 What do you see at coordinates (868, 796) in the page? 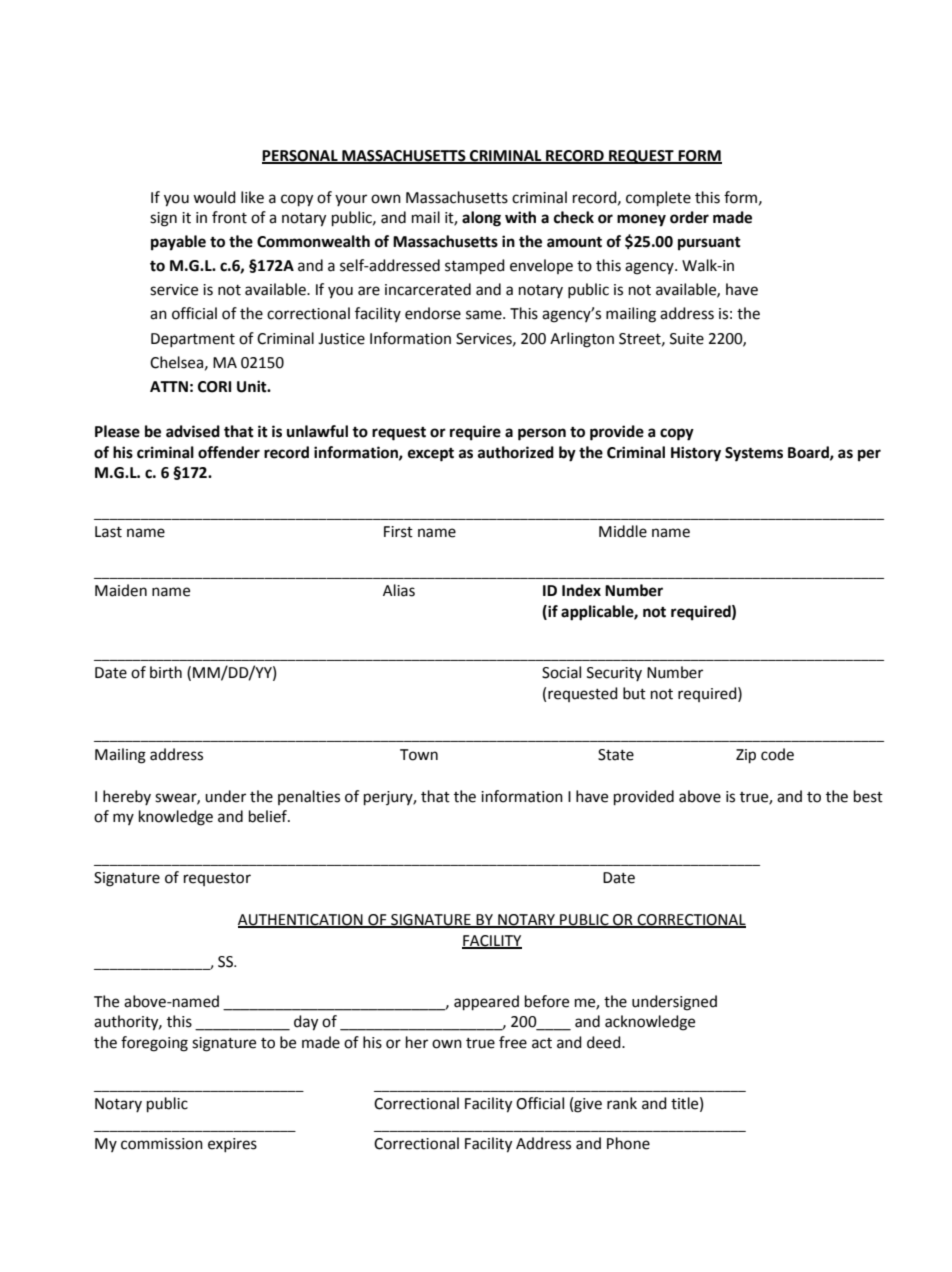
I see `best` at bounding box center [868, 796].
